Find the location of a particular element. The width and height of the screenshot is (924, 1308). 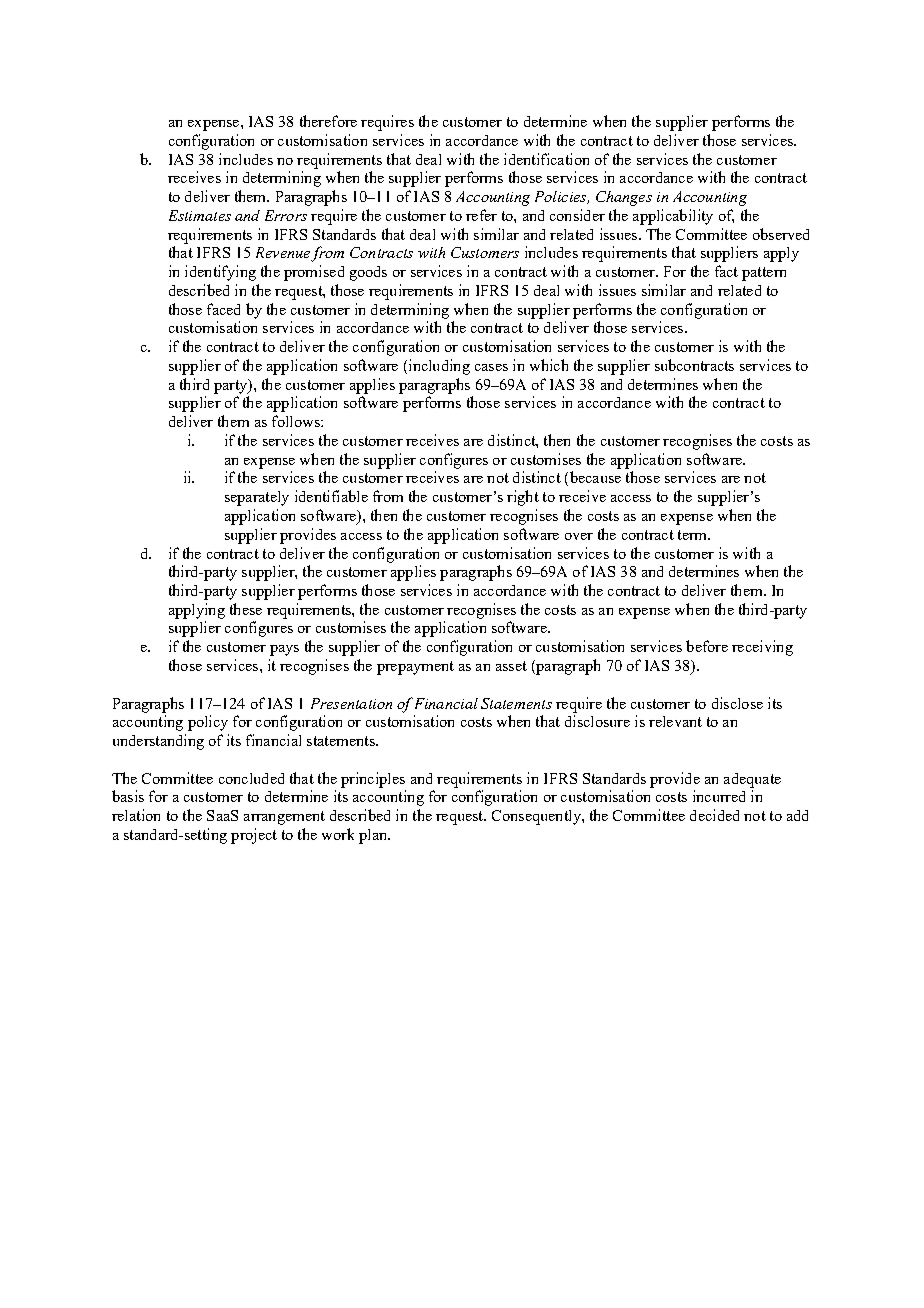

separately is located at coordinates (257, 498).
